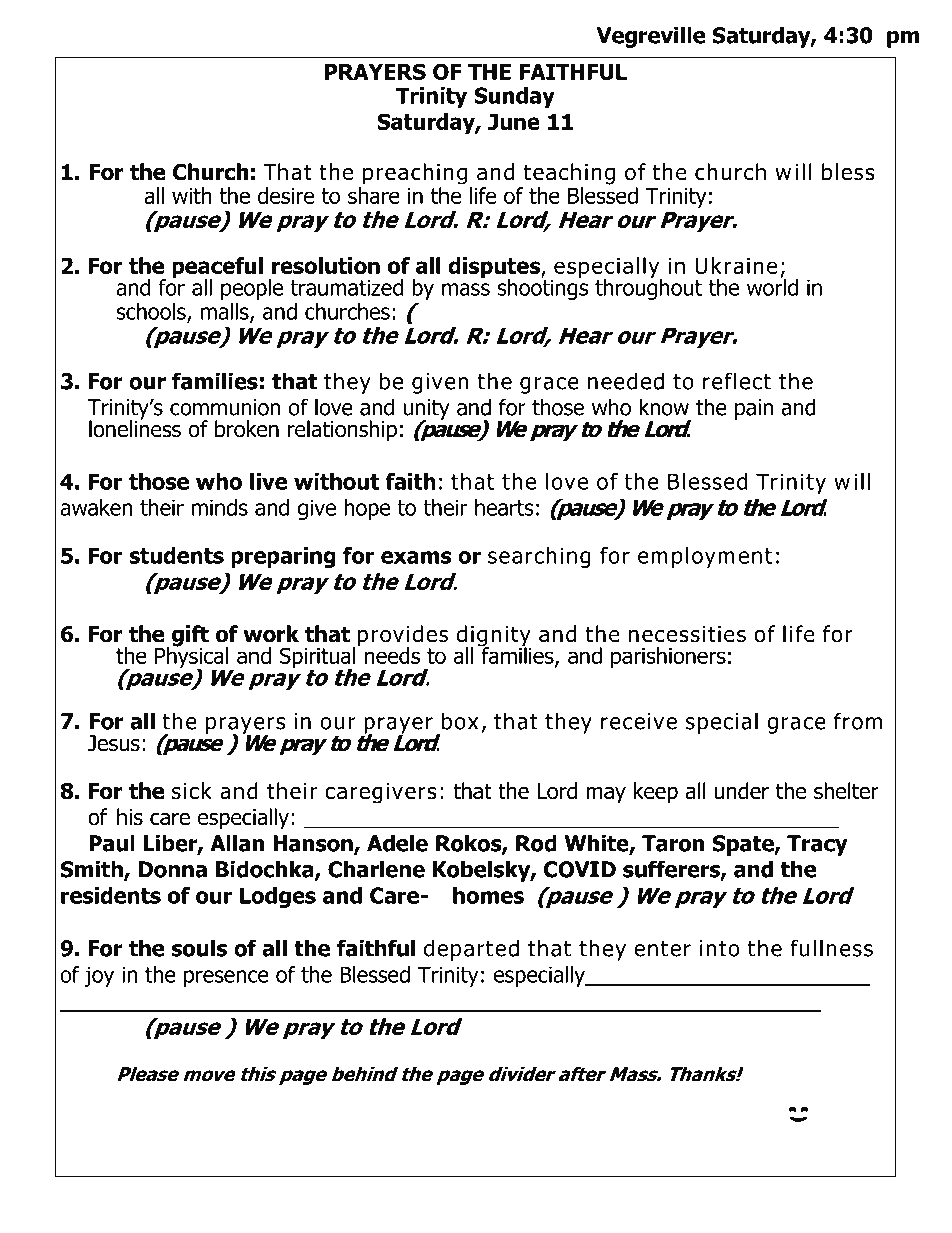 This image has width=952, height=1233. Describe the element at coordinates (772, 286) in the image. I see `world` at that location.
